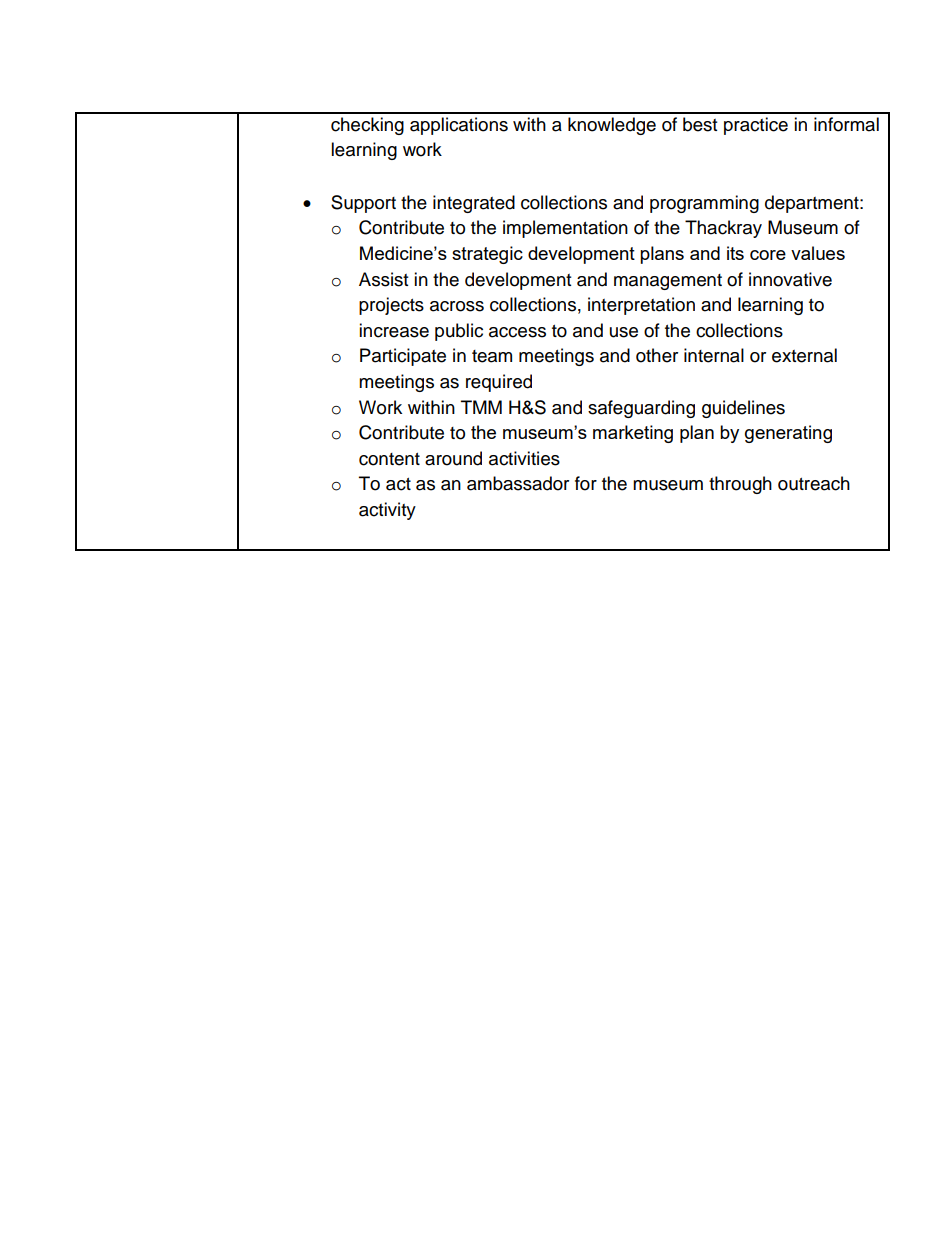 The image size is (952, 1233). I want to click on applications, so click(459, 126).
